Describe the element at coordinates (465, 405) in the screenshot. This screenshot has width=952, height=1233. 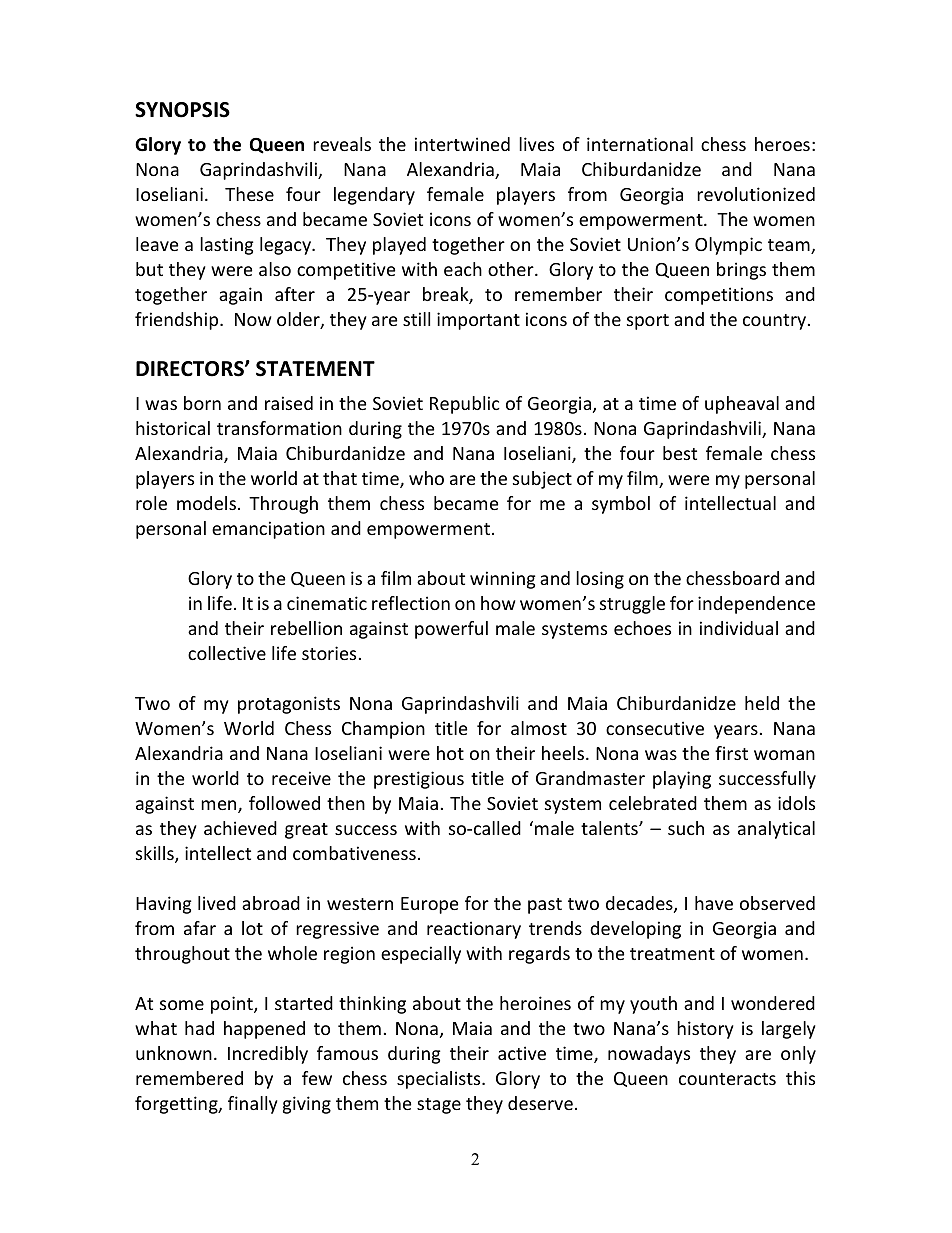
I see `Republic` at that location.
